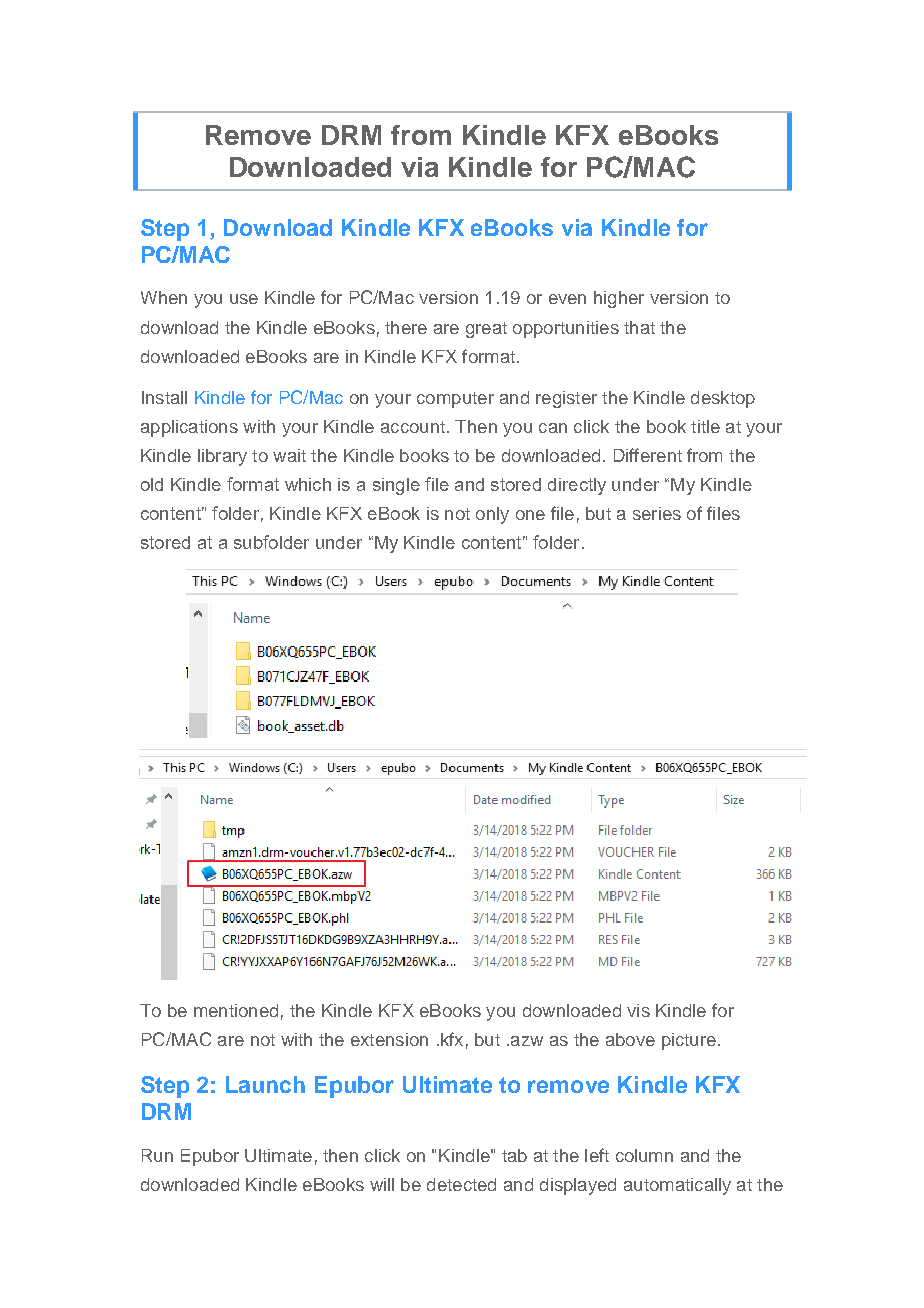  I want to click on extension, so click(389, 1039).
